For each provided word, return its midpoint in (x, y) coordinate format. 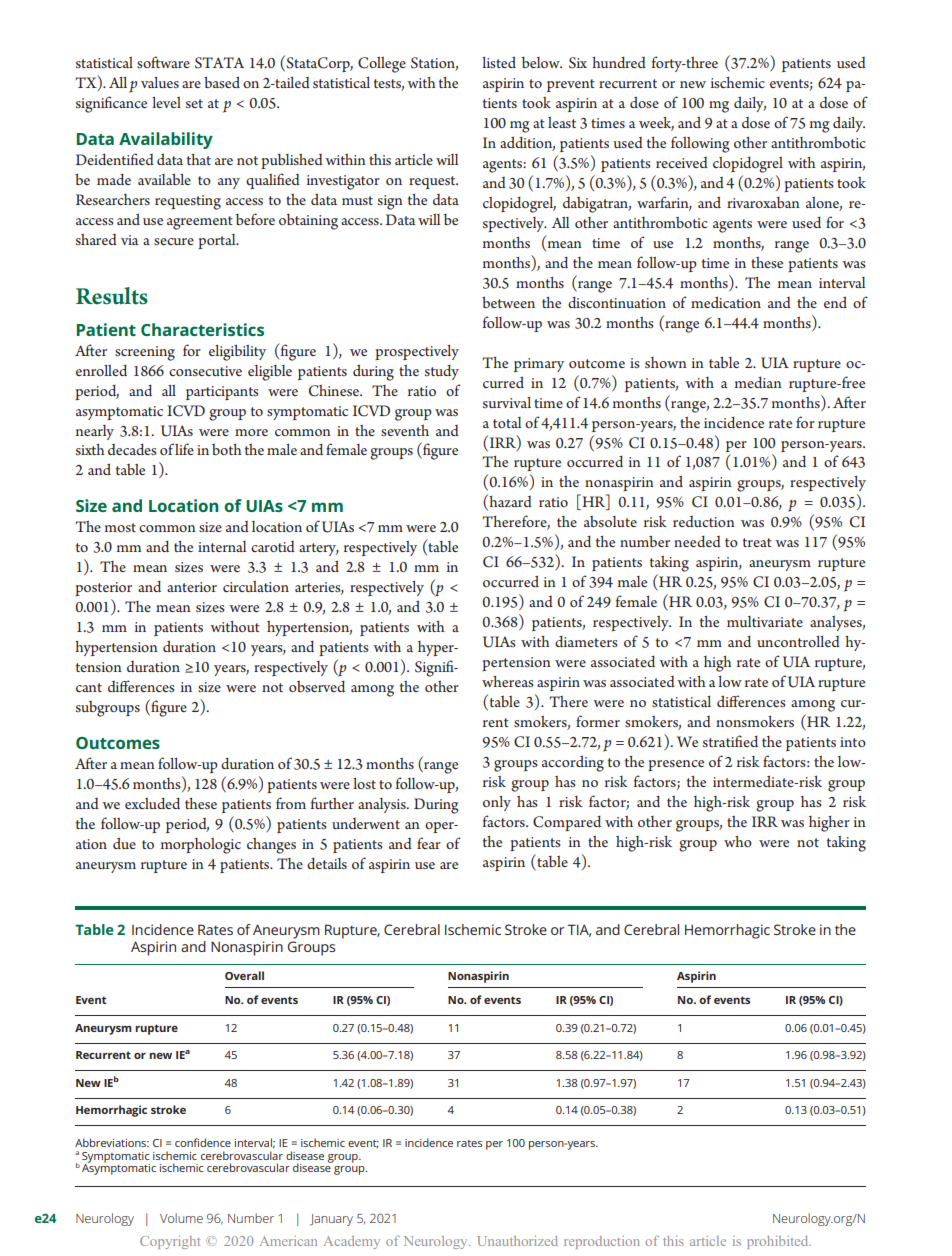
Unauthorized (518, 1241)
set (194, 103)
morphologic (201, 846)
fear (429, 843)
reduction (704, 521)
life (184, 449)
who (738, 841)
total (507, 422)
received (682, 162)
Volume (181, 1218)
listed (499, 62)
